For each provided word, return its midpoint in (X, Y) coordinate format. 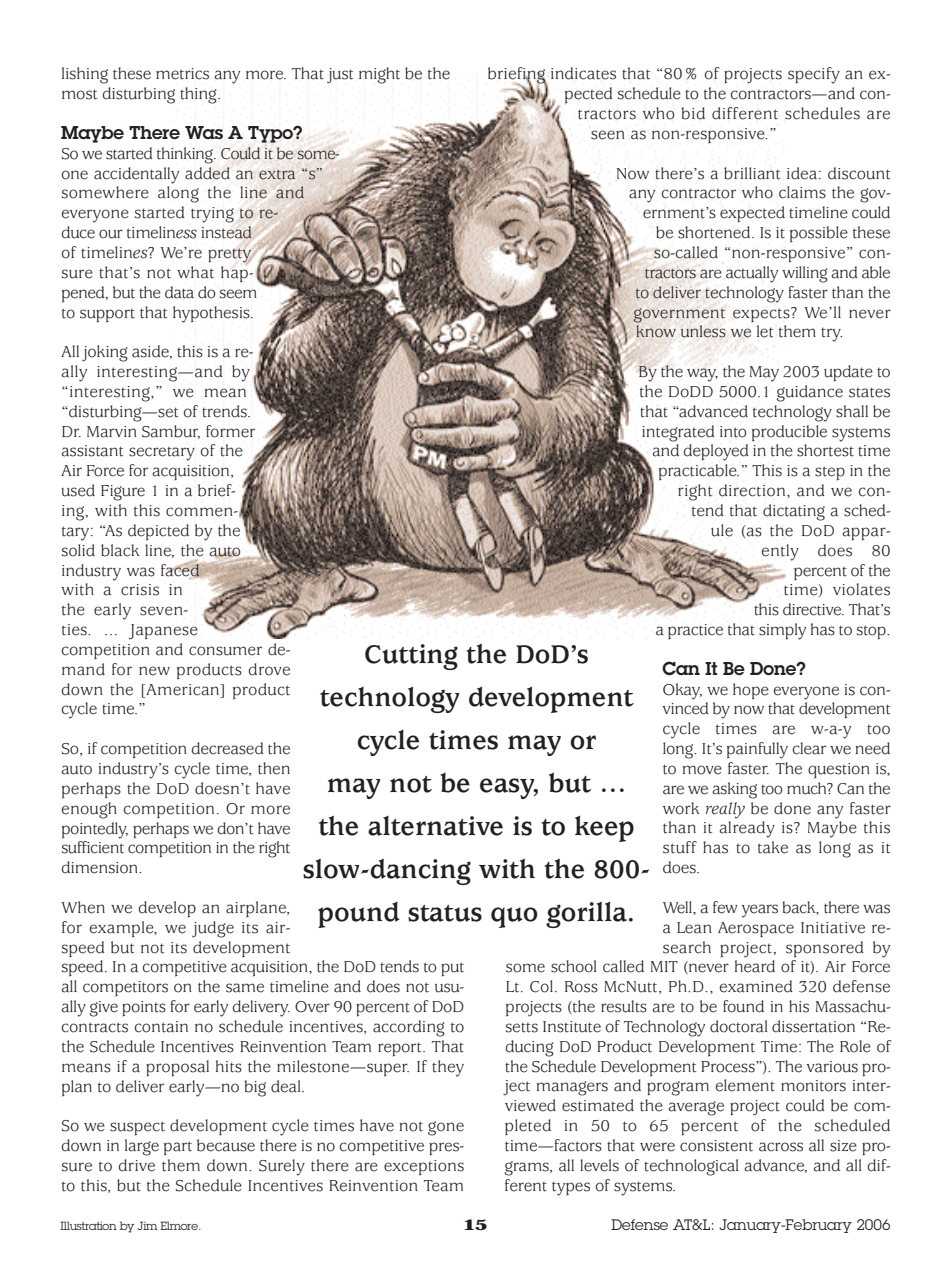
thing (199, 95)
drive (136, 1165)
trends (225, 411)
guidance (809, 393)
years (760, 911)
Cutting (411, 657)
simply (782, 631)
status (445, 913)
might (379, 75)
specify (814, 75)
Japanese (163, 632)
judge (213, 929)
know (656, 331)
